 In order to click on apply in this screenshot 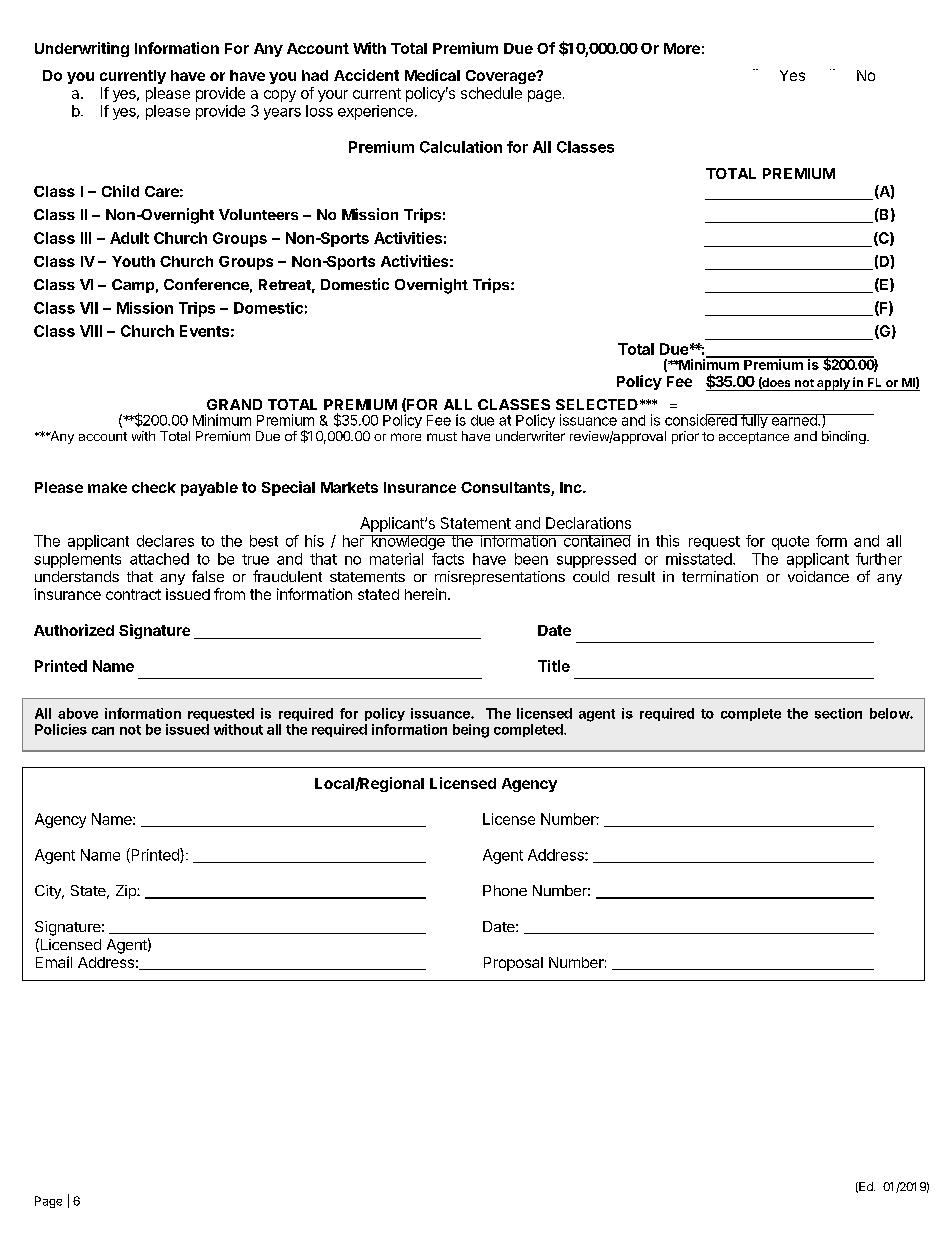, I will do `click(833, 384)`.
